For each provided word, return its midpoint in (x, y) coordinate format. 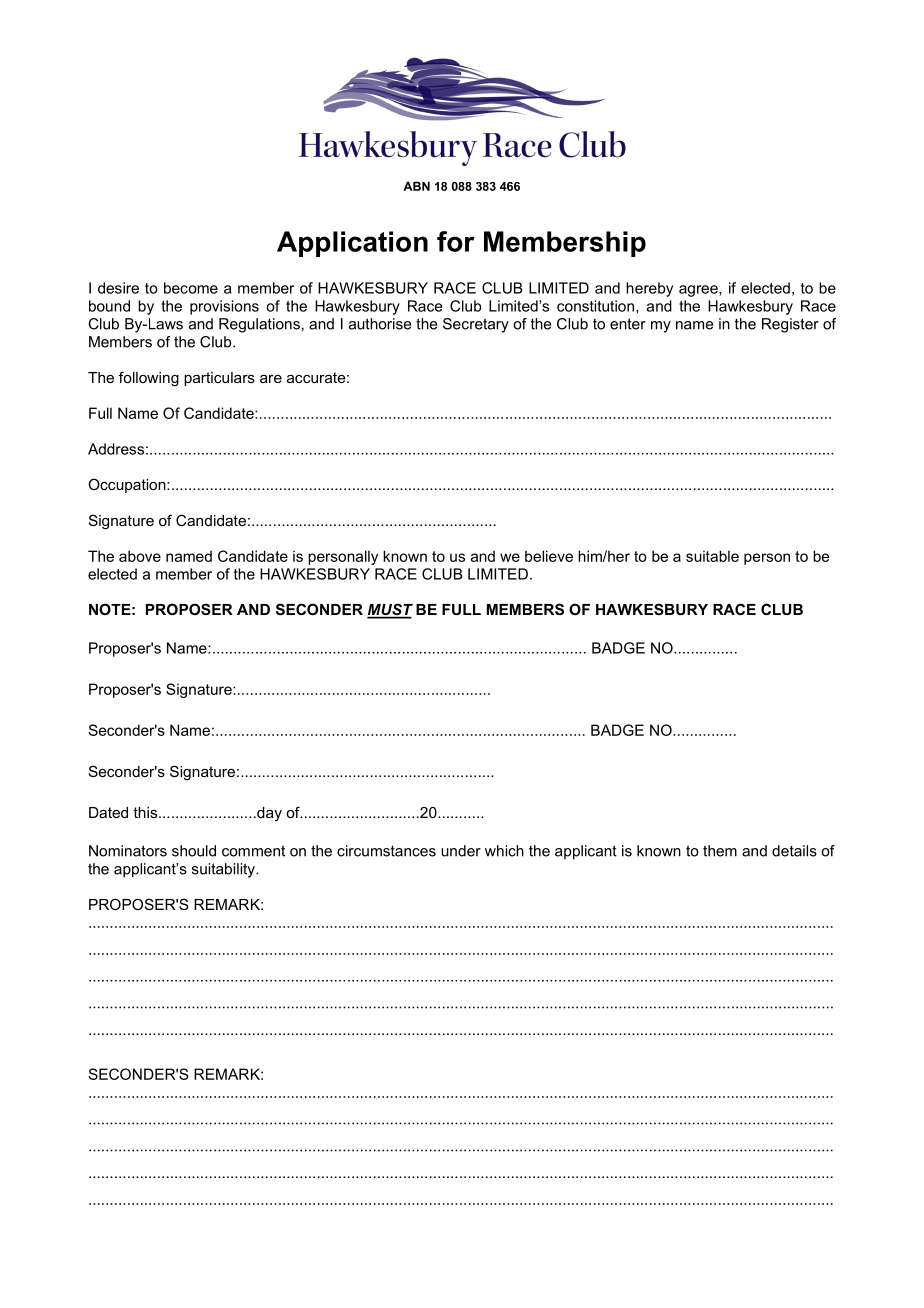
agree (699, 291)
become (191, 288)
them (720, 851)
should (194, 851)
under (461, 851)
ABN (416, 186)
